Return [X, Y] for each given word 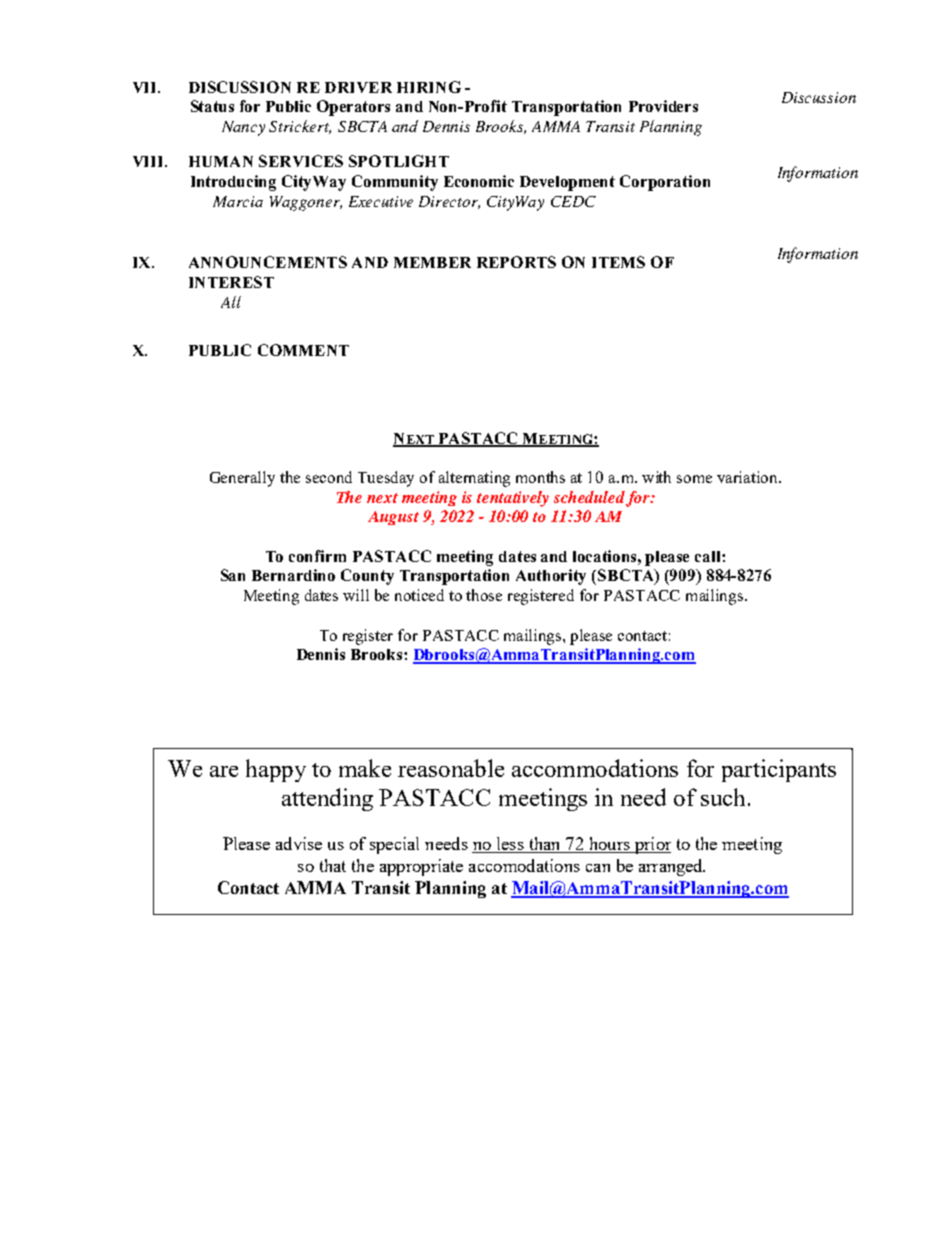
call [709, 556]
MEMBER [432, 262]
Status [212, 106]
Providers [663, 106]
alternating [474, 479]
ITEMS [618, 262]
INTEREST [231, 282]
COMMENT [303, 350]
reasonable [451, 768]
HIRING [429, 87]
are [224, 771]
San [233, 575]
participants [779, 770]
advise [299, 843]
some [694, 479]
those [484, 595]
